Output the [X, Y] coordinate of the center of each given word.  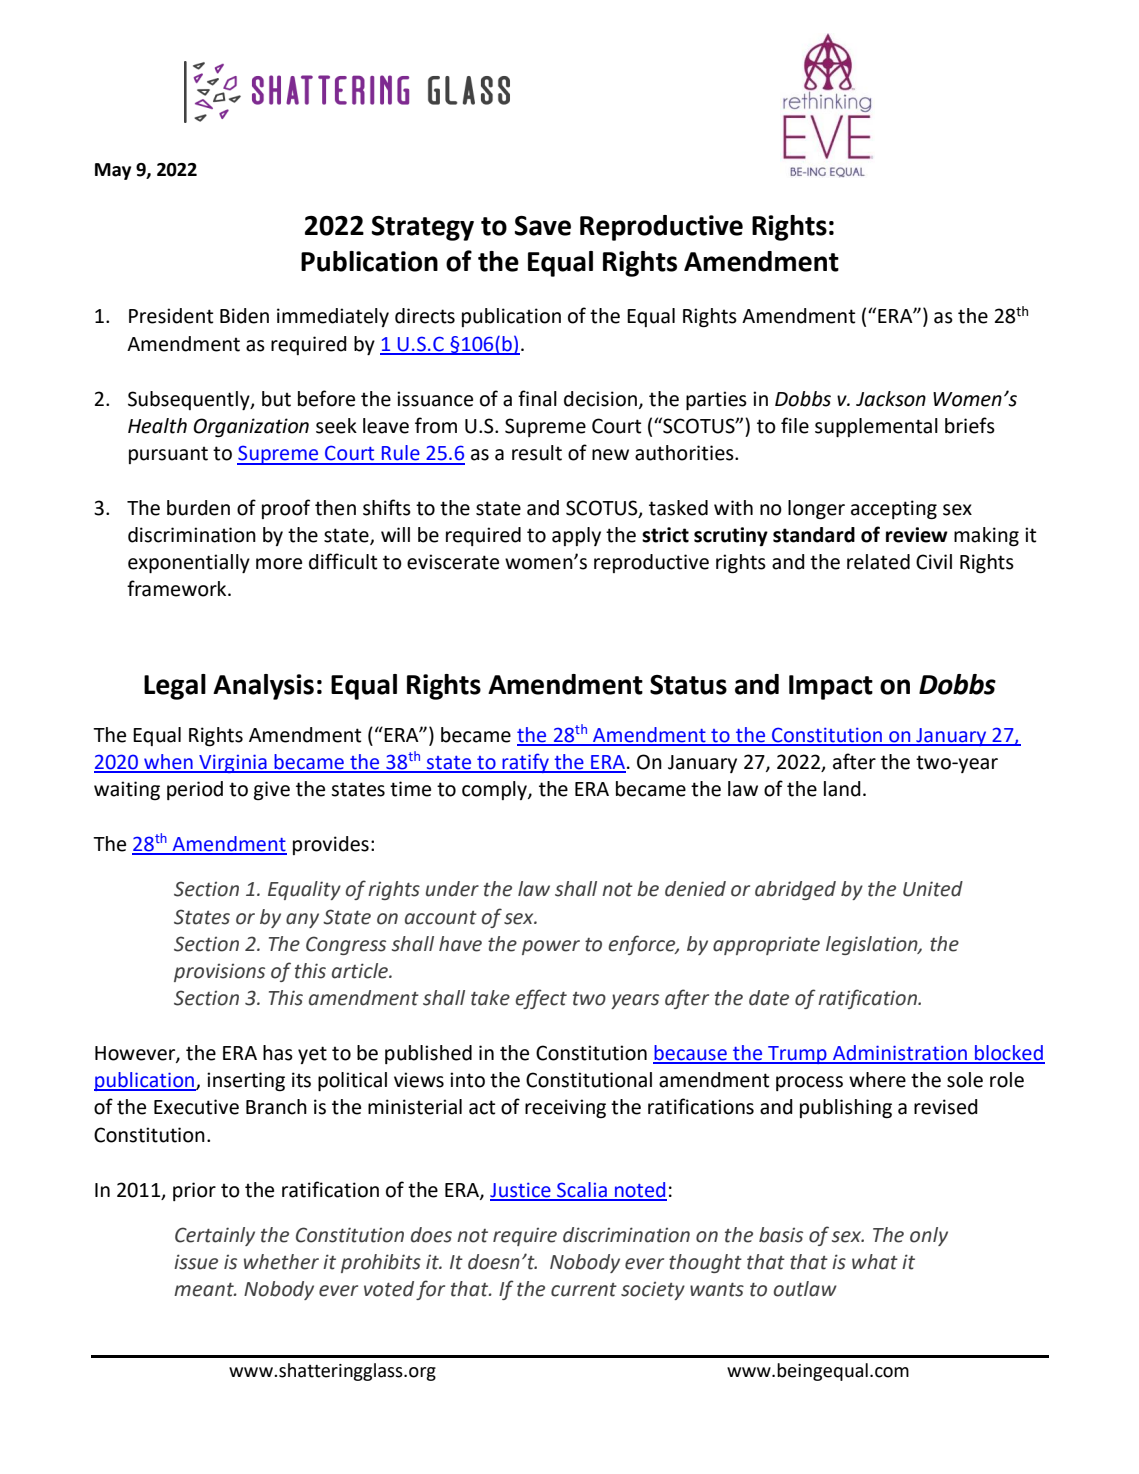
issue [196, 1262]
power [551, 947]
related [878, 562]
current [584, 1290]
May [113, 171]
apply [576, 536]
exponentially [189, 563]
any [302, 920]
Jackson [891, 399]
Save [543, 226]
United [933, 889]
